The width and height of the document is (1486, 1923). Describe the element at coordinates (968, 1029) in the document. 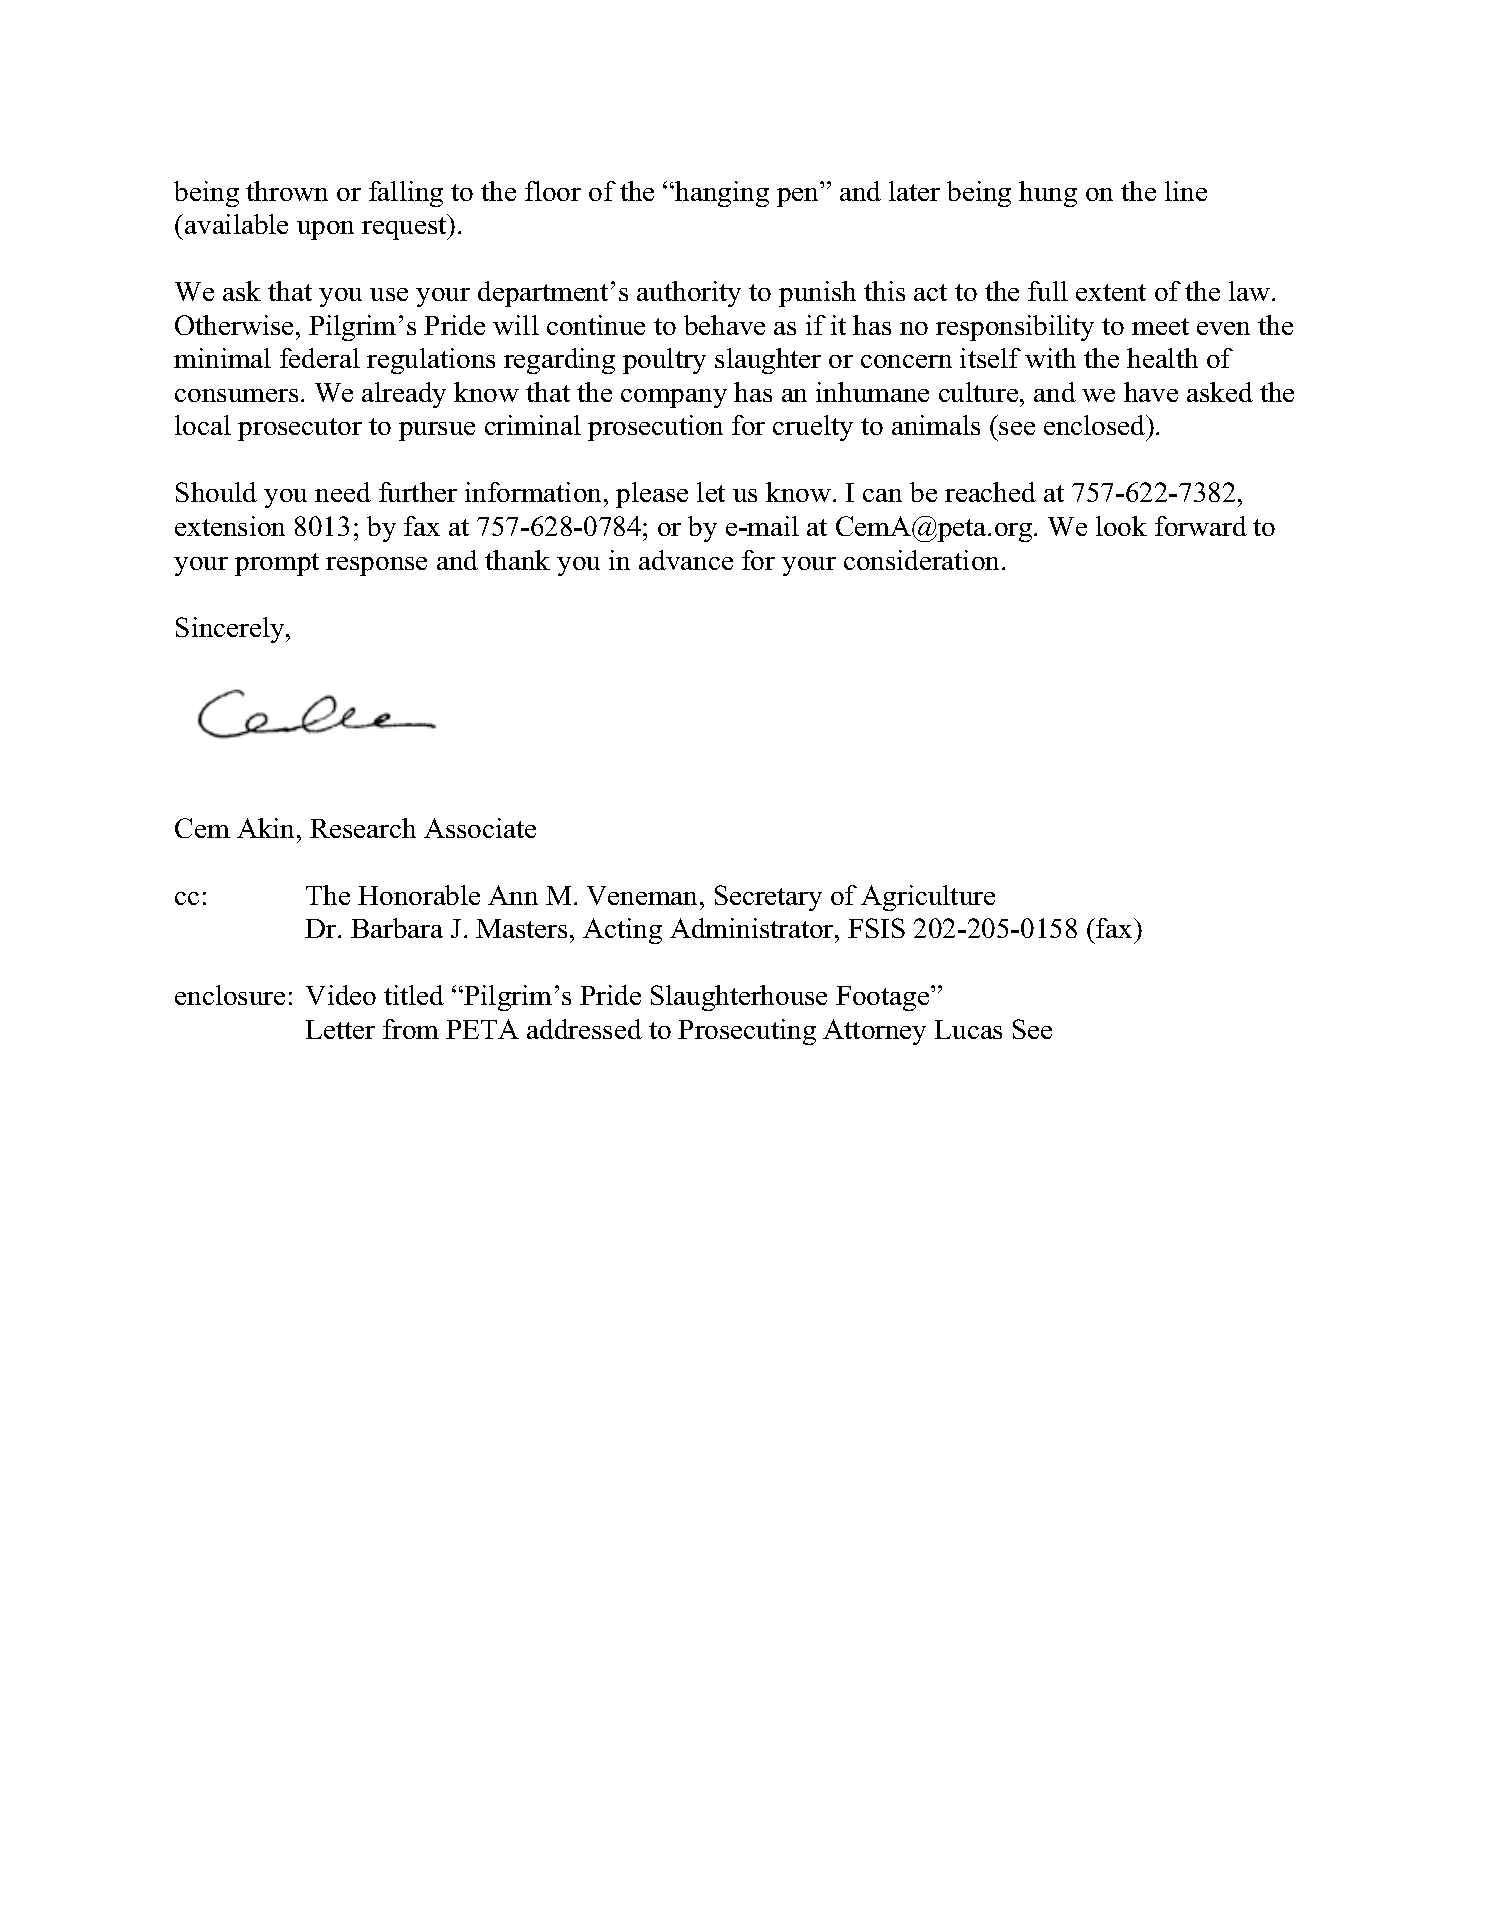

I see `Lucas` at that location.
